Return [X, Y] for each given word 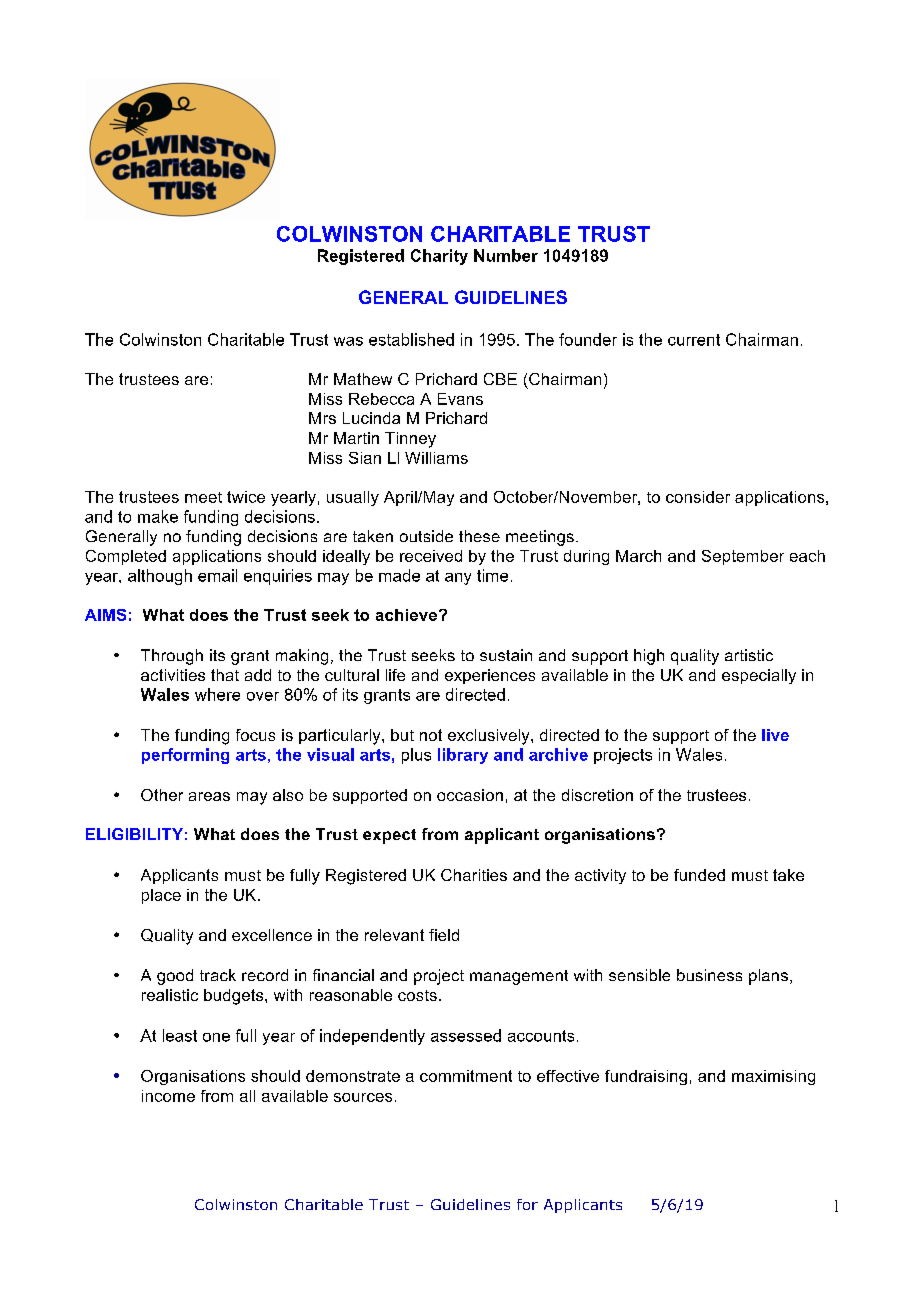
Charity [439, 257]
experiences [490, 676]
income [168, 1096]
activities [173, 675]
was [348, 341]
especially [759, 676]
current [694, 340]
